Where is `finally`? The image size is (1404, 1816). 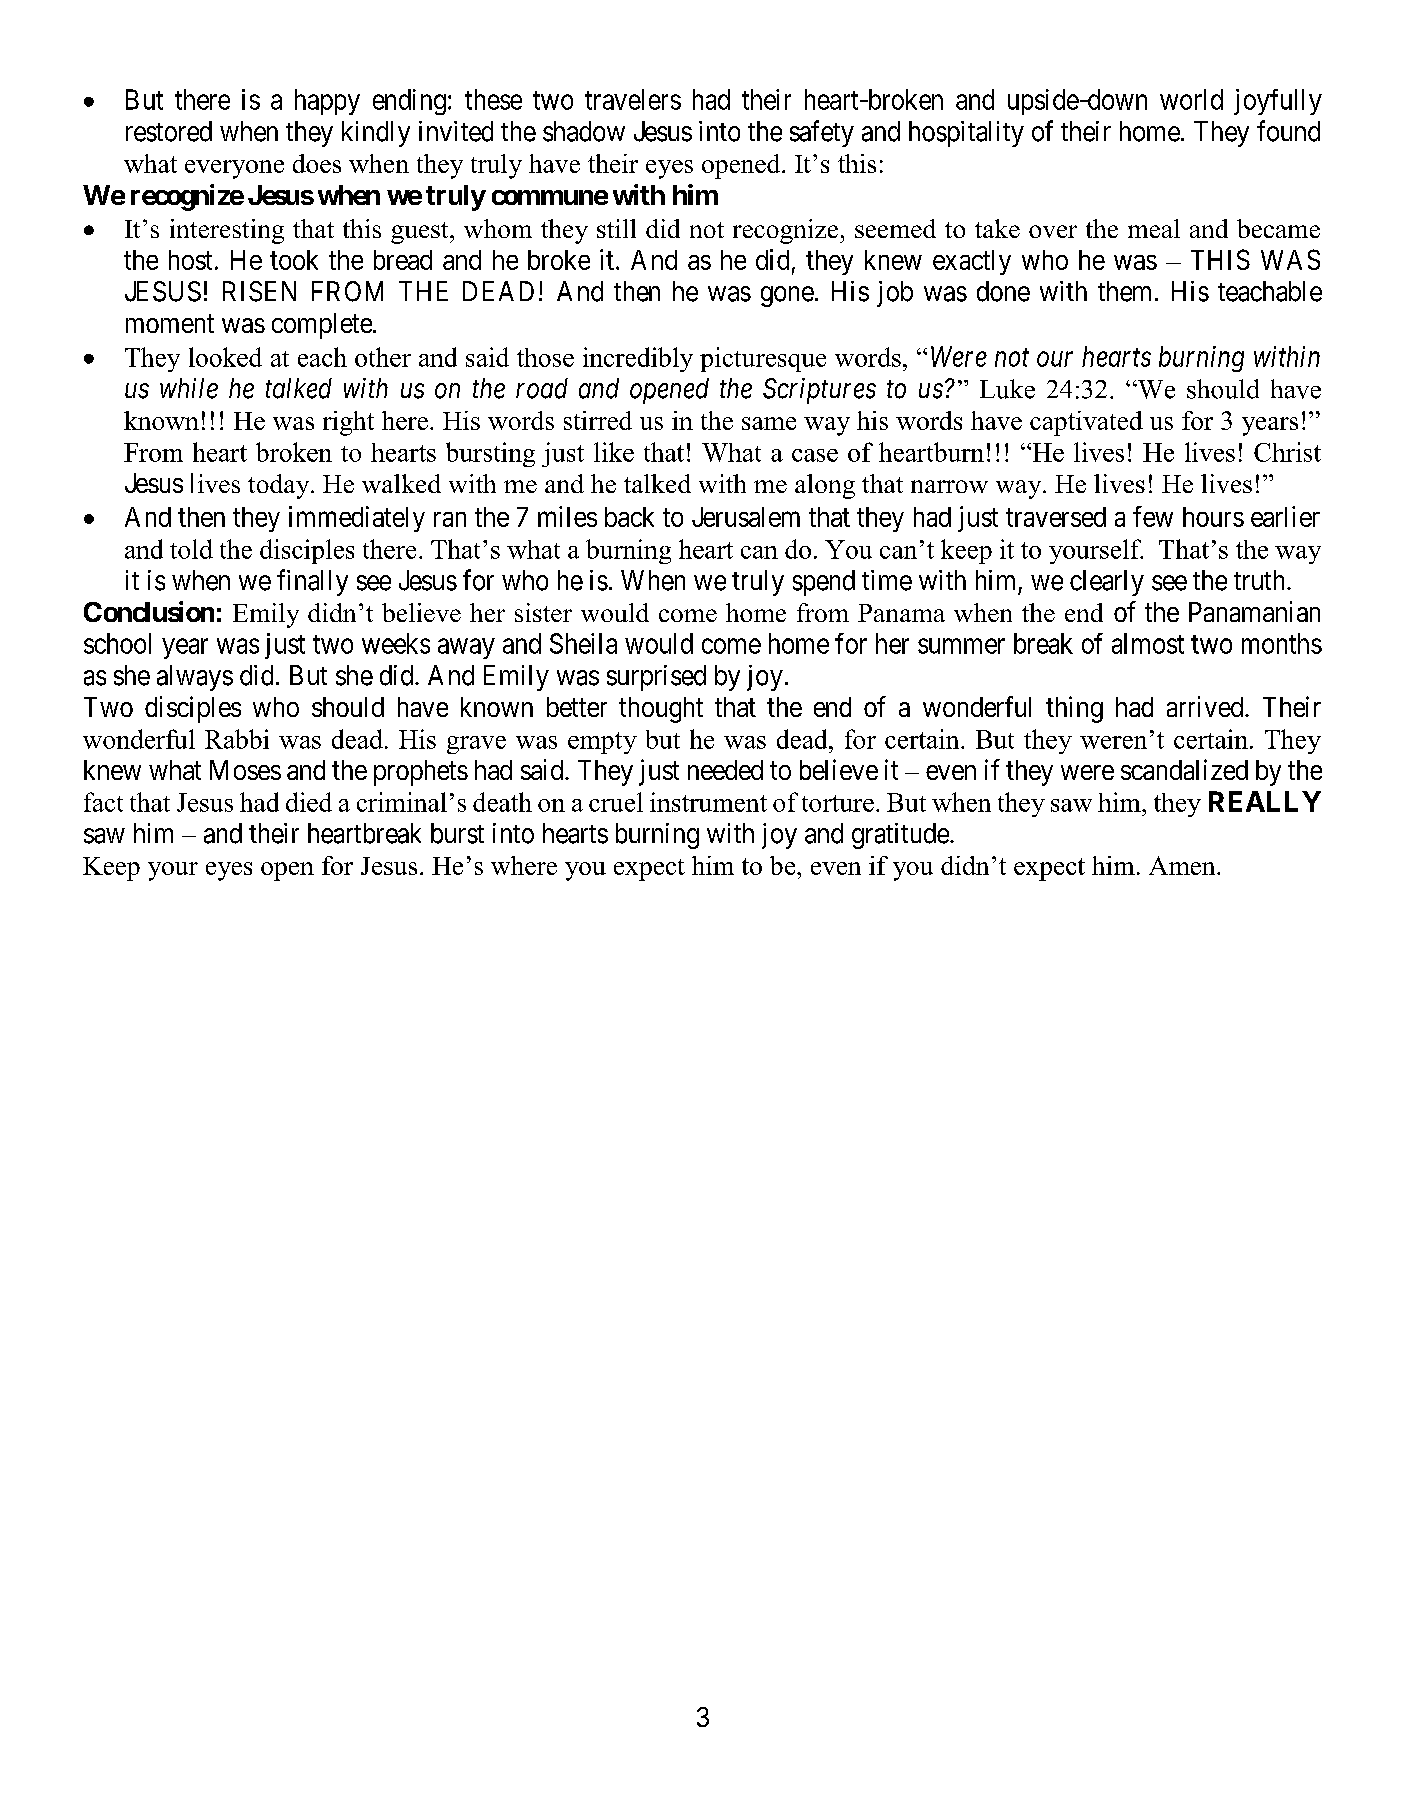 finally is located at coordinates (312, 582).
